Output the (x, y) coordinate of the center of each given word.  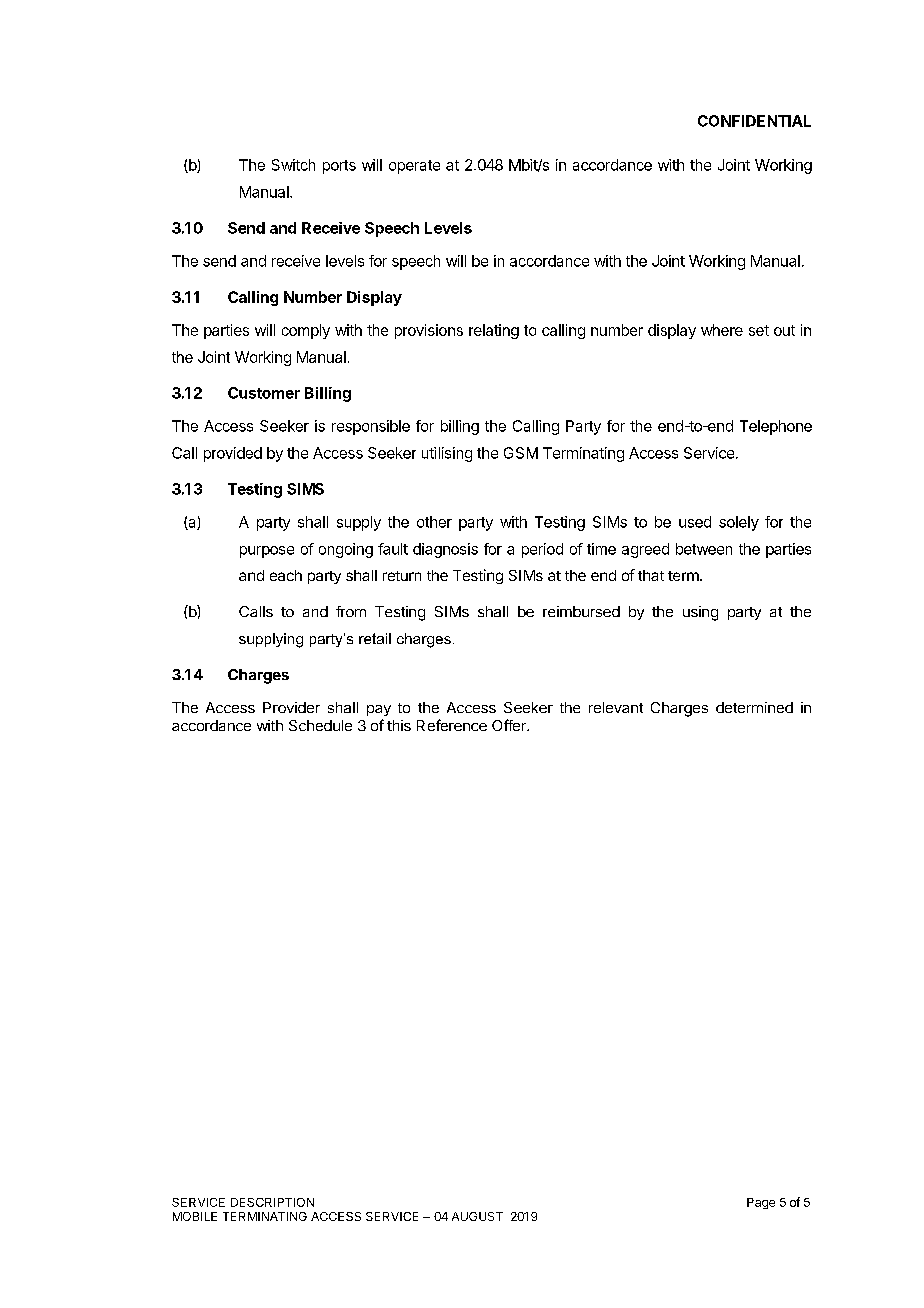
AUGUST (477, 1216)
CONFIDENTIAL (754, 121)
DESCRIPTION (272, 1202)
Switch (293, 165)
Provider (291, 707)
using (700, 613)
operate (414, 167)
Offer (510, 725)
